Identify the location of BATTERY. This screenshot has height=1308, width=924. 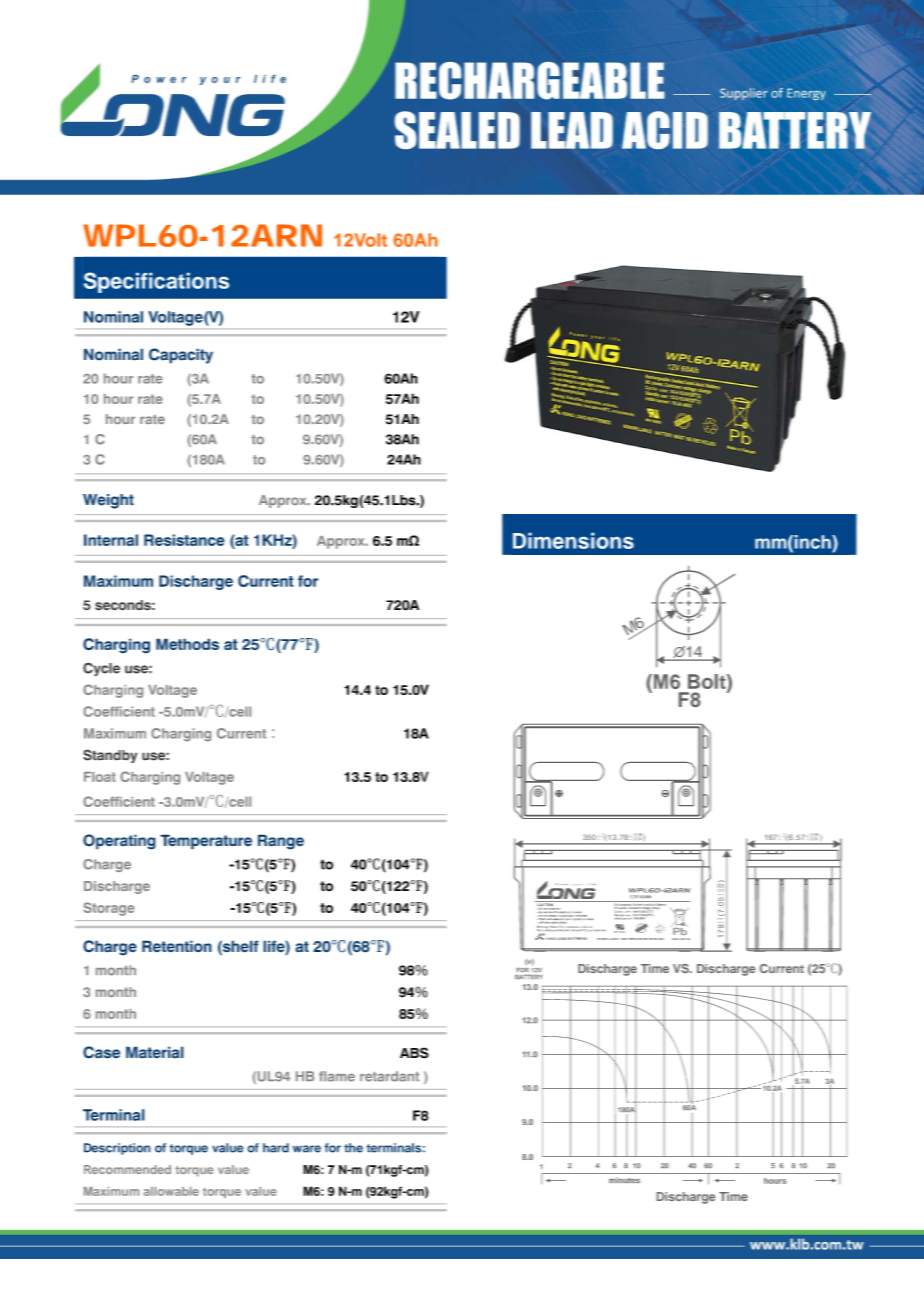
(529, 977).
